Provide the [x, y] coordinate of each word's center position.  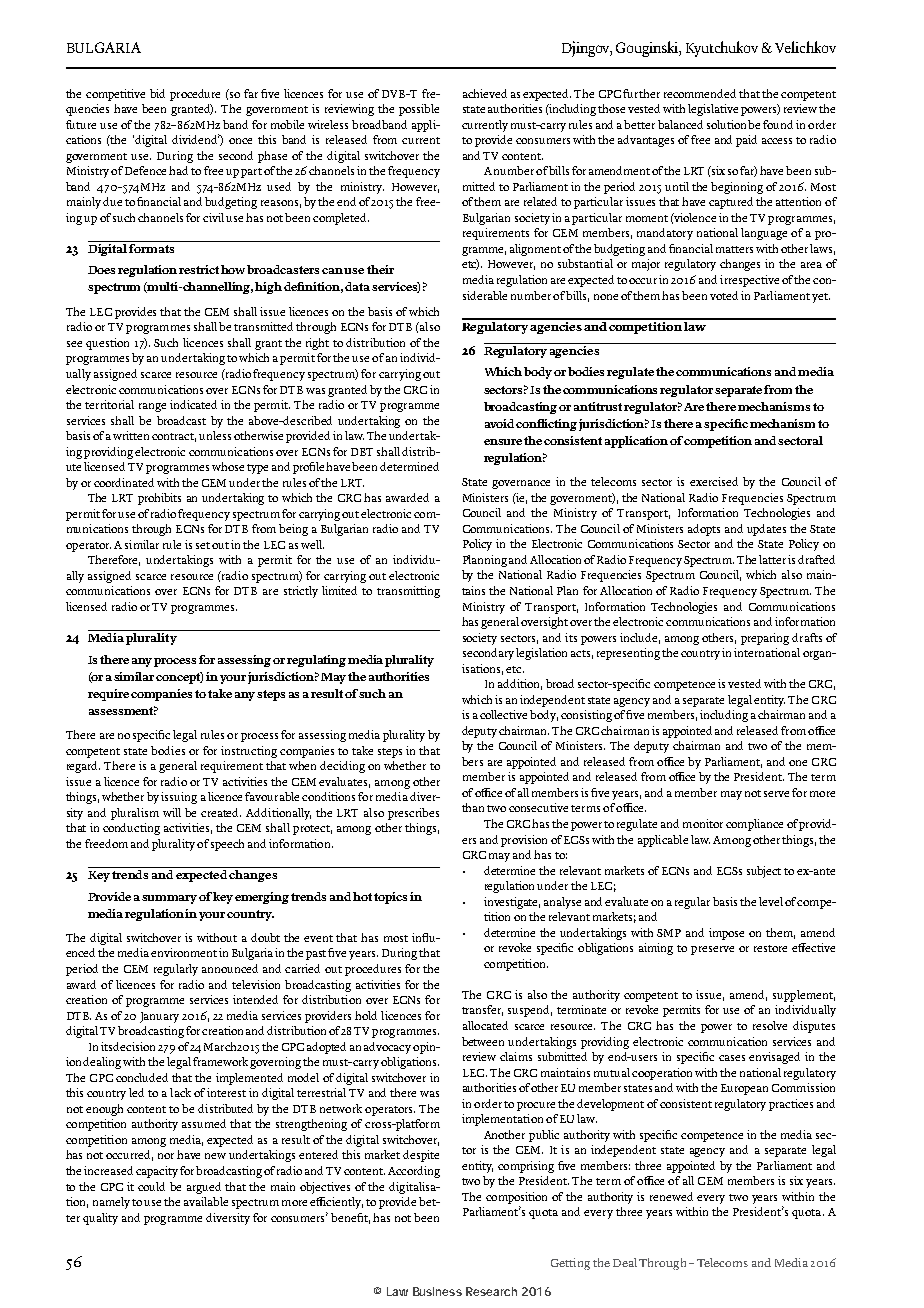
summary [169, 899]
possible [419, 110]
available [206, 1201]
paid [746, 141]
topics [390, 898]
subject [764, 872]
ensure [503, 442]
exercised [714, 481]
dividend [196, 139]
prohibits [159, 499]
